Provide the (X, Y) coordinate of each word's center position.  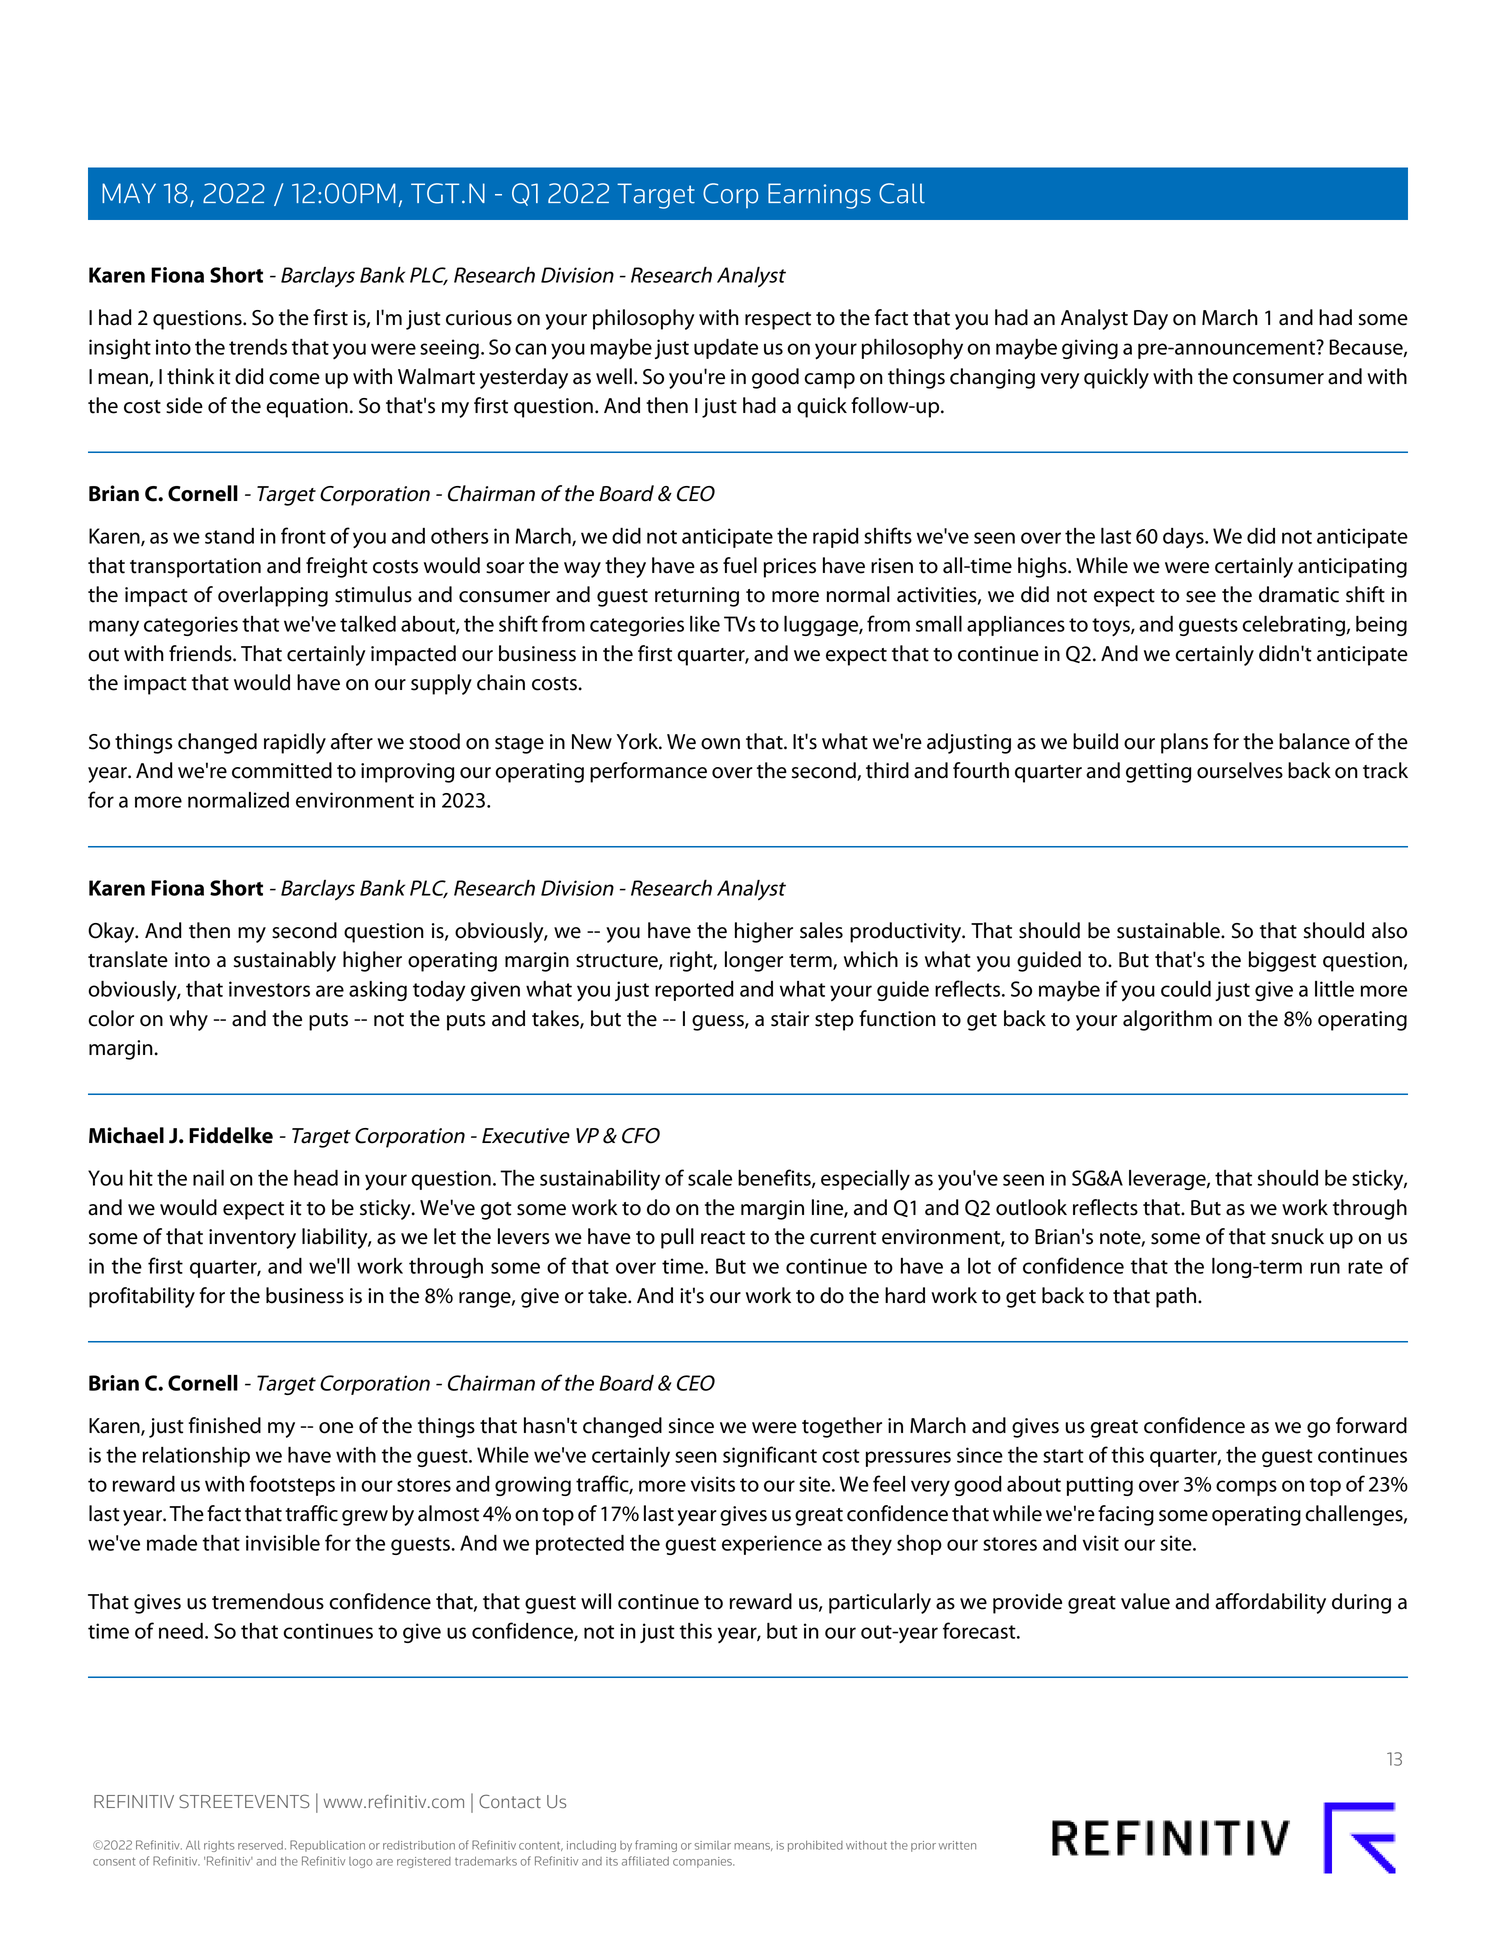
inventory (252, 1239)
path (1177, 1297)
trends (258, 347)
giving (1090, 349)
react (723, 1238)
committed (282, 770)
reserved (260, 1845)
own (720, 744)
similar (712, 1845)
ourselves (1240, 770)
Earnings (819, 196)
